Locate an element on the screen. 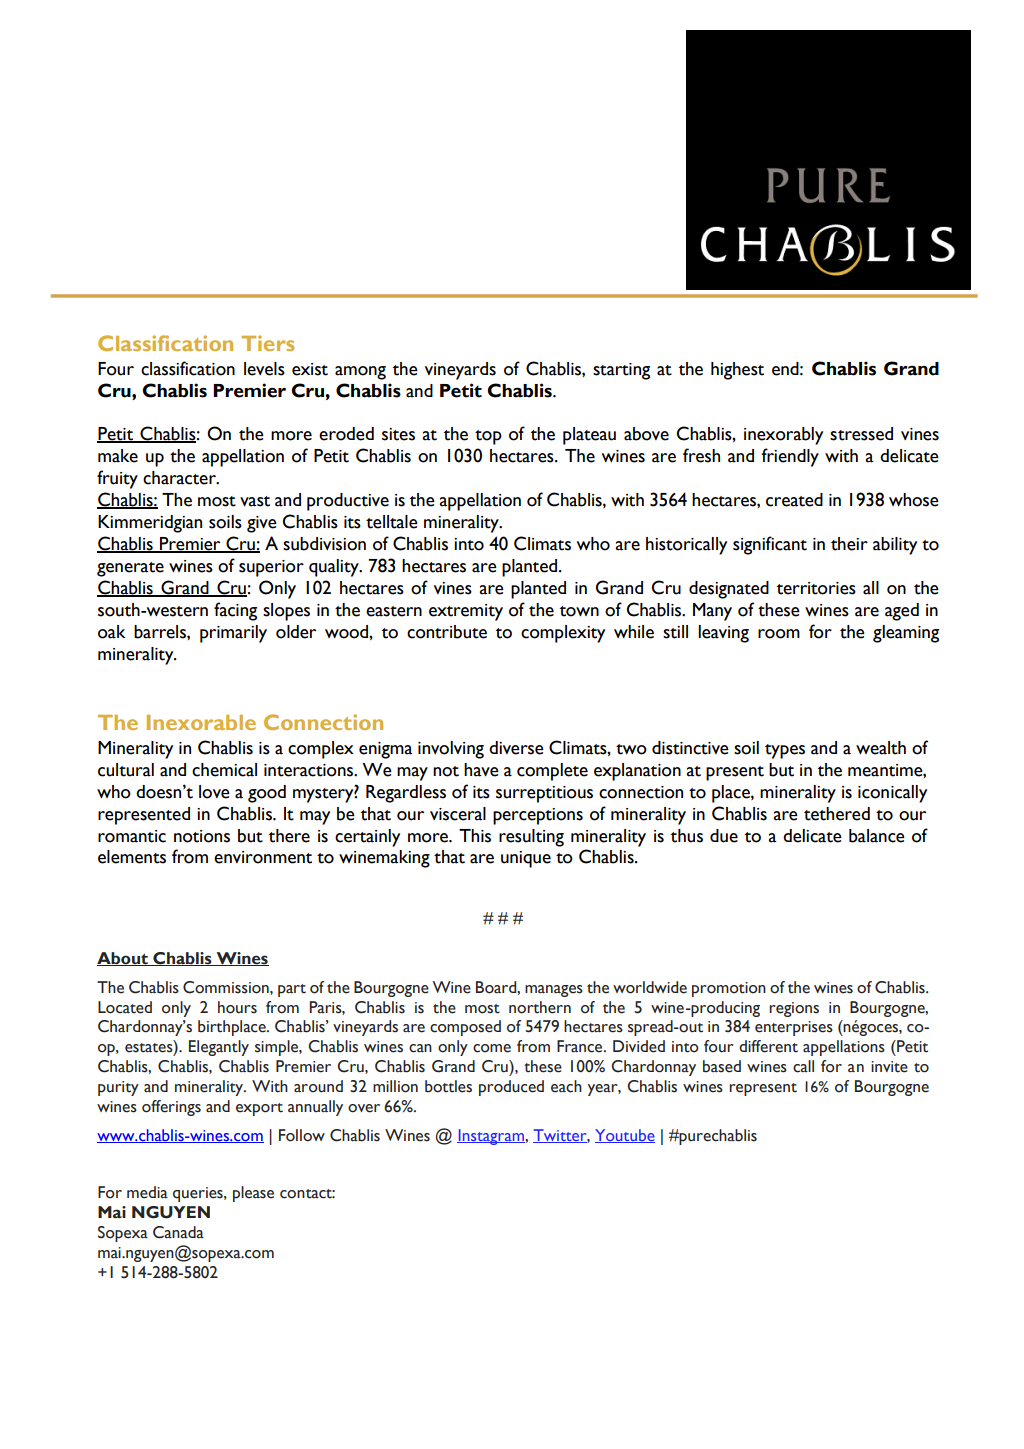 This screenshot has height=1449, width=1024. please is located at coordinates (253, 1194).
